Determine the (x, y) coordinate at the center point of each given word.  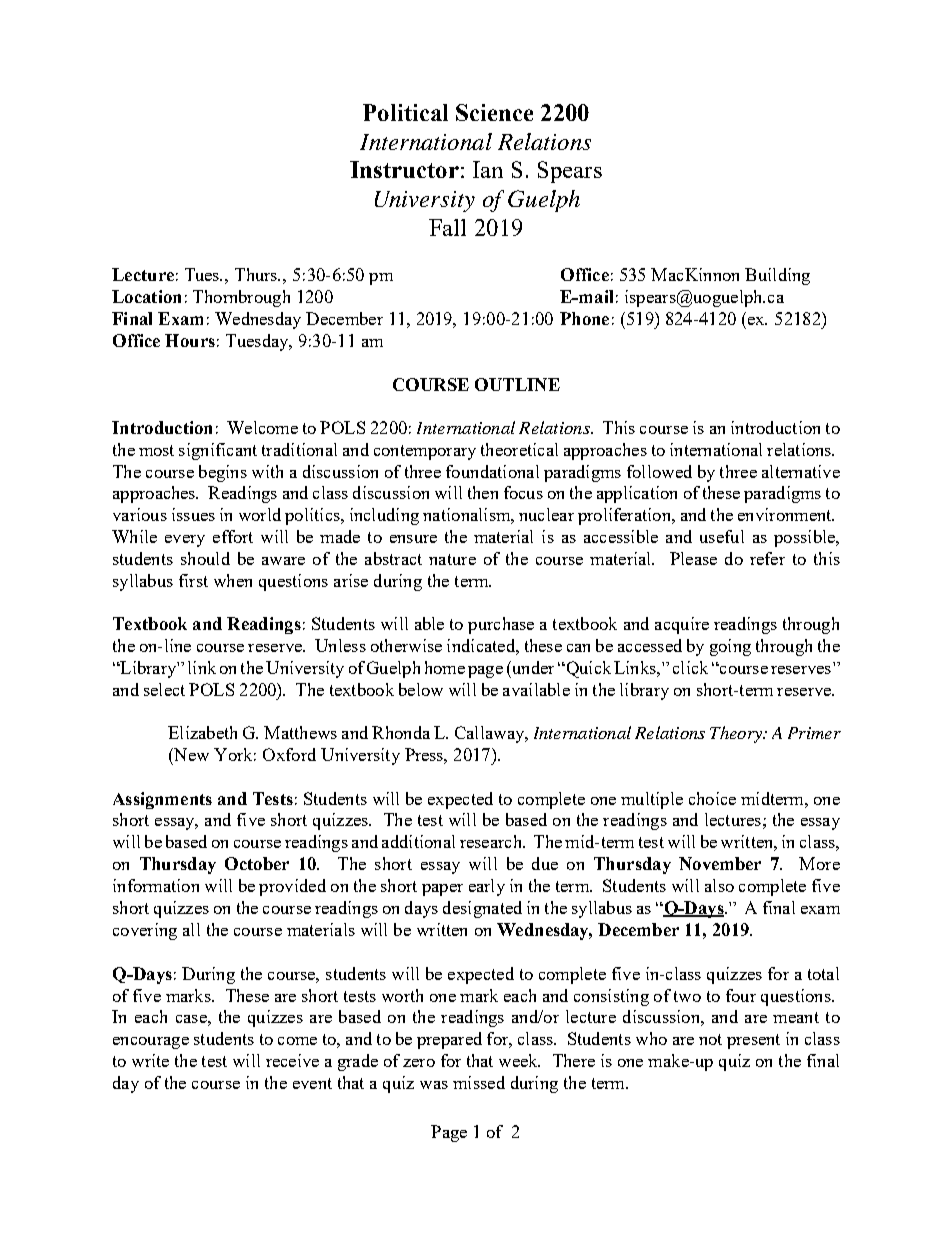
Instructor (404, 169)
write (150, 1060)
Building (777, 276)
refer (767, 558)
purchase (501, 625)
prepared (449, 1040)
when (233, 580)
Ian (488, 169)
